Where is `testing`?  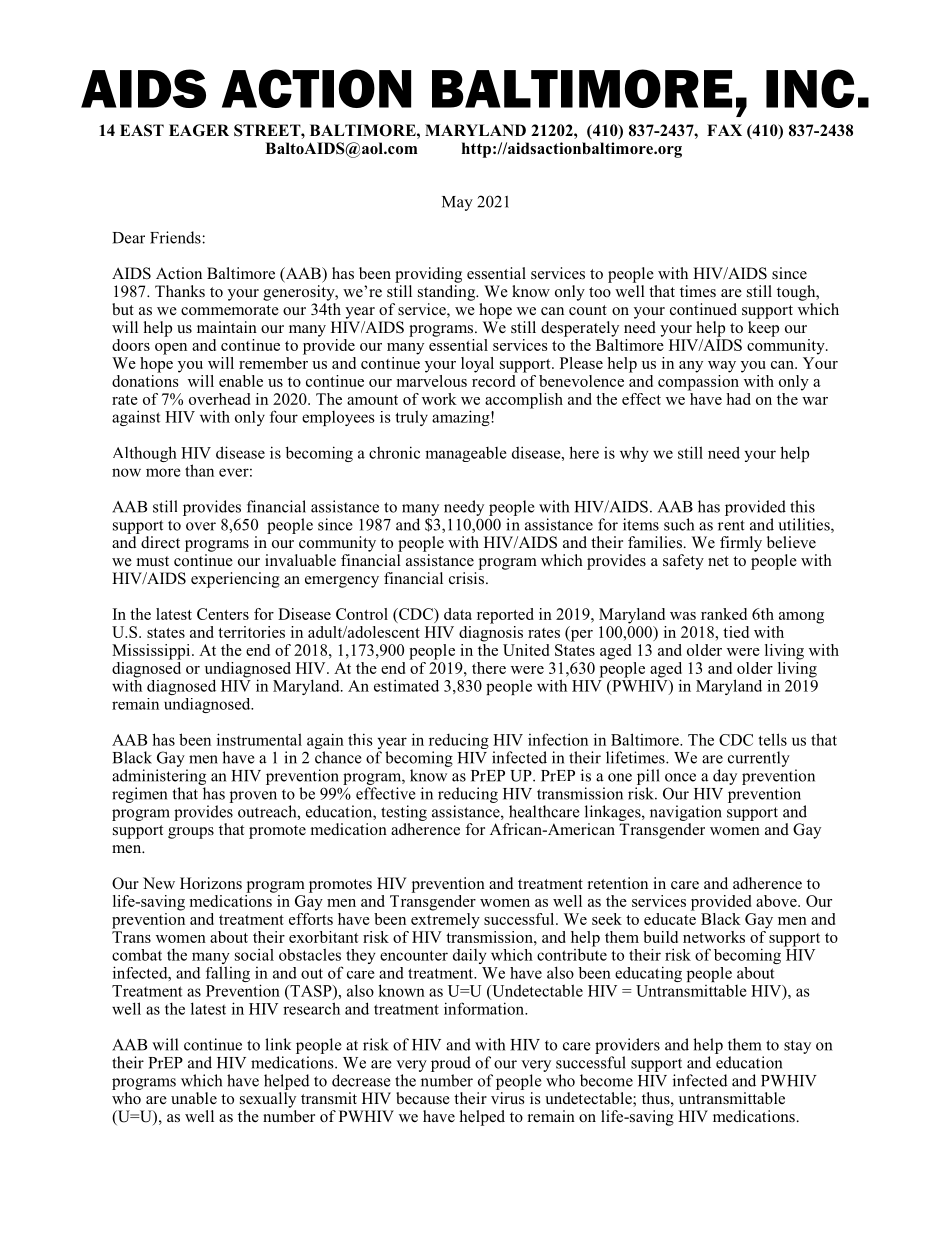 testing is located at coordinates (404, 813).
